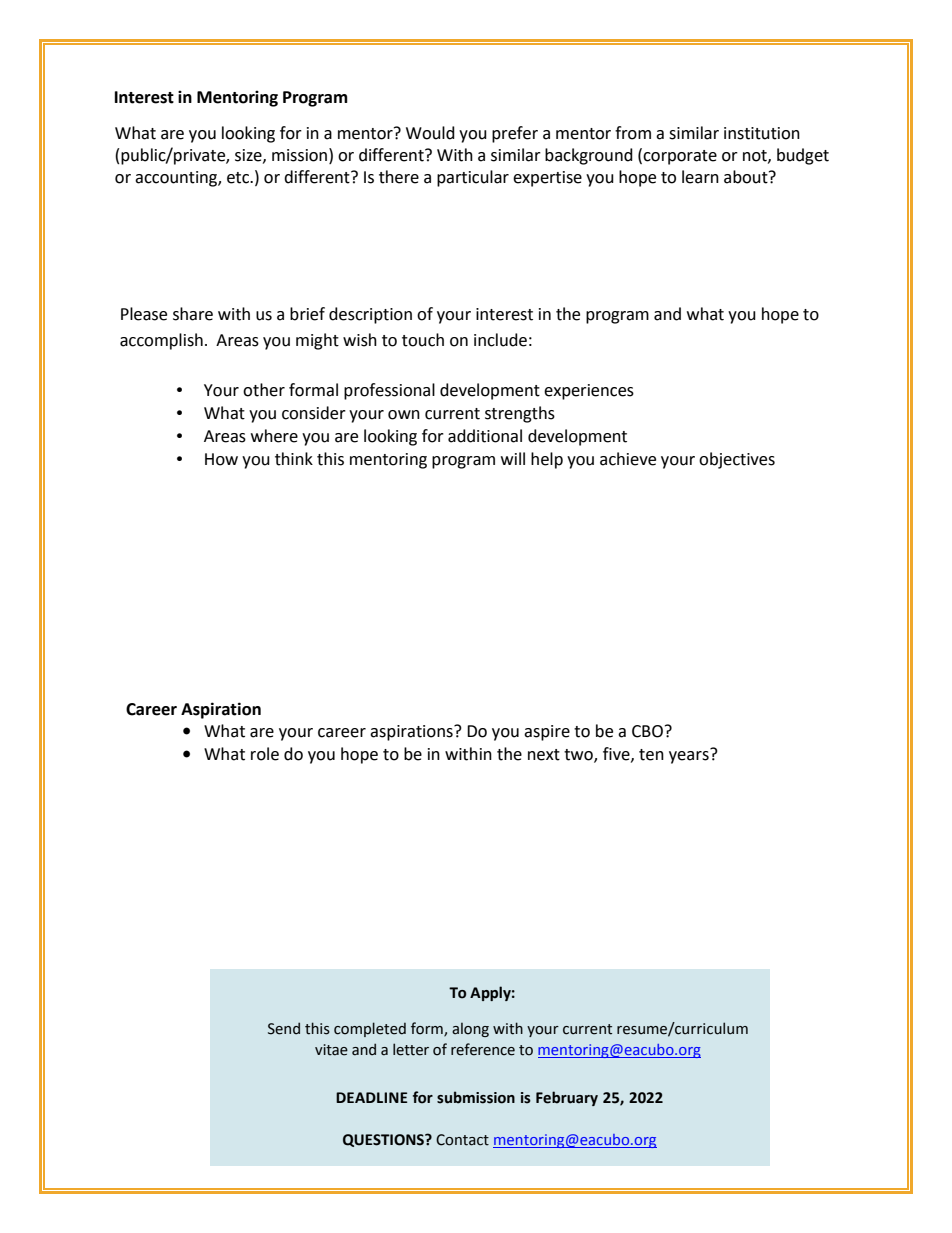 The height and width of the screenshot is (1233, 952). Describe the element at coordinates (264, 390) in the screenshot. I see `other` at that location.
